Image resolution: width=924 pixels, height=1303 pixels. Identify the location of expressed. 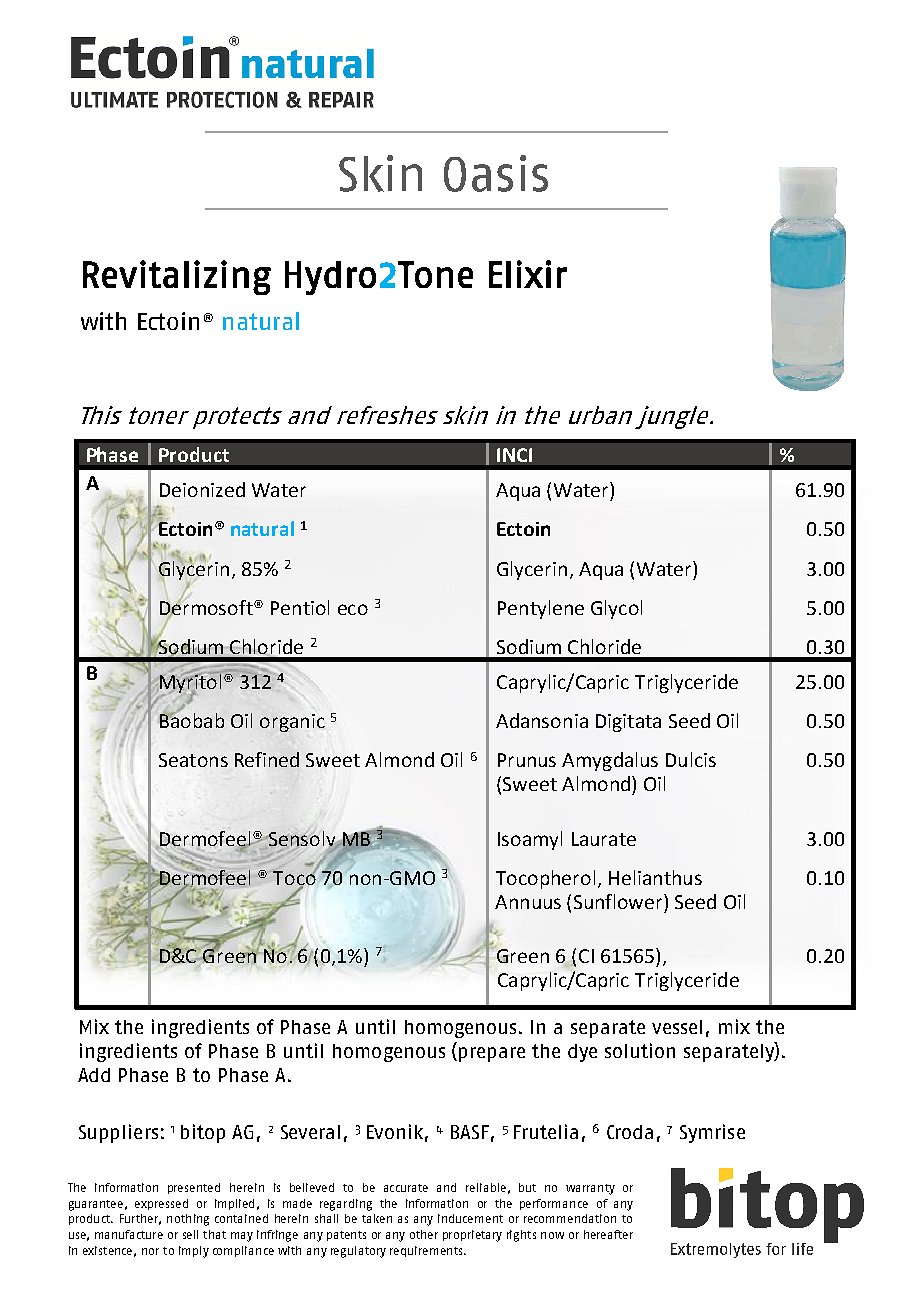
(161, 1204).
